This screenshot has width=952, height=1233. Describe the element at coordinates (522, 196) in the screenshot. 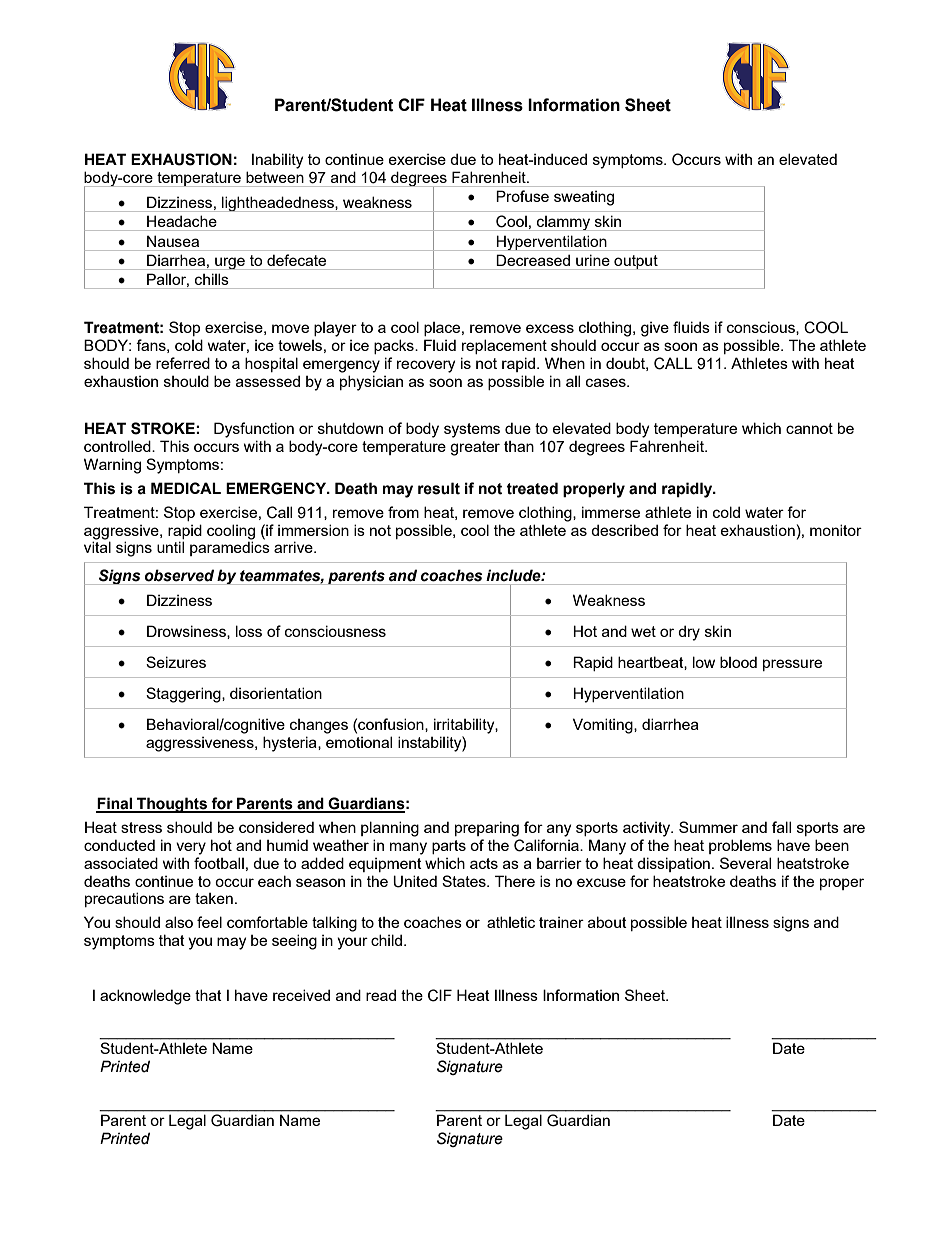

I see `Profuse` at that location.
